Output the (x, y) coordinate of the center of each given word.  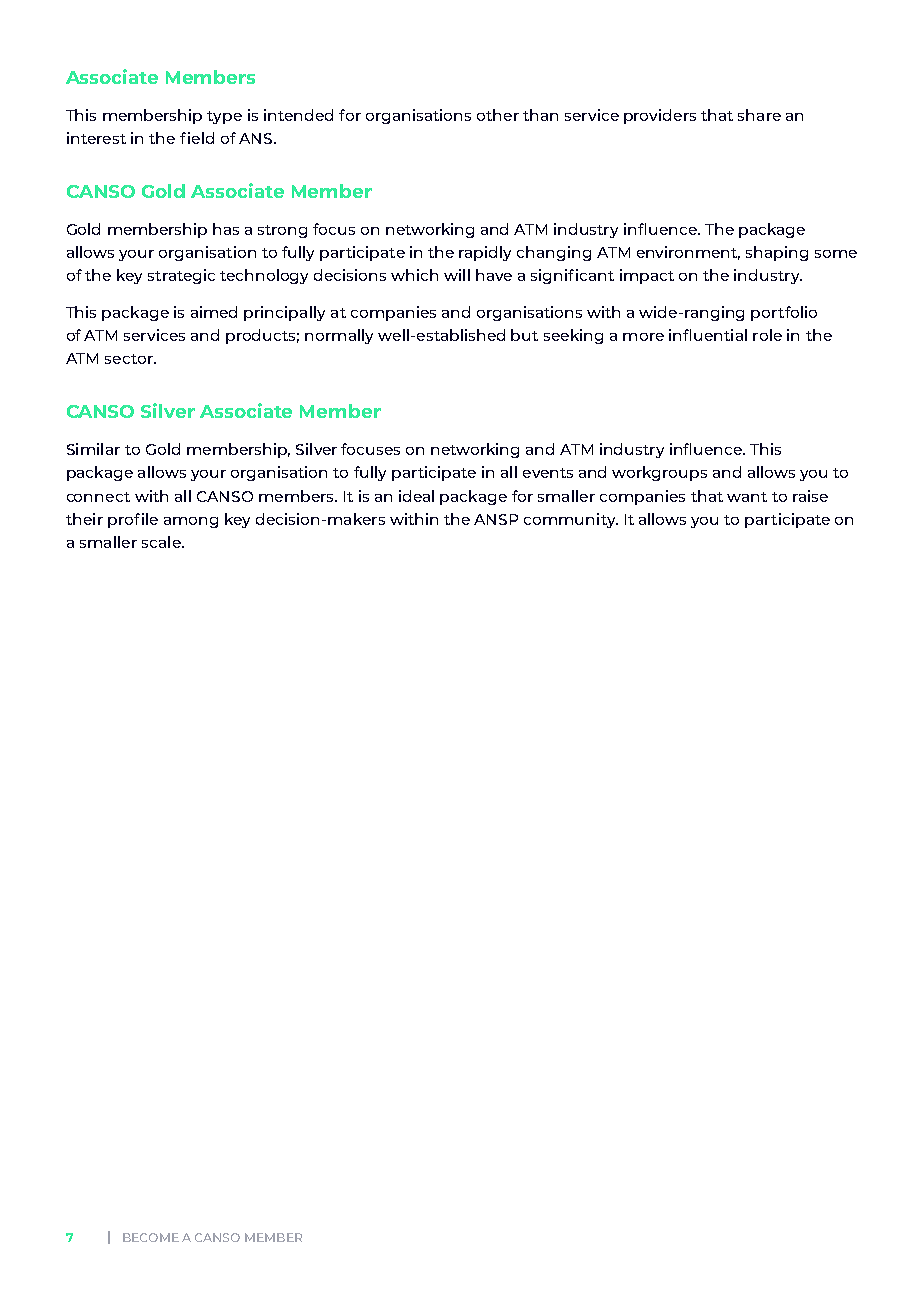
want (747, 497)
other (498, 115)
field (197, 138)
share (759, 115)
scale (162, 542)
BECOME (151, 1237)
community (571, 520)
